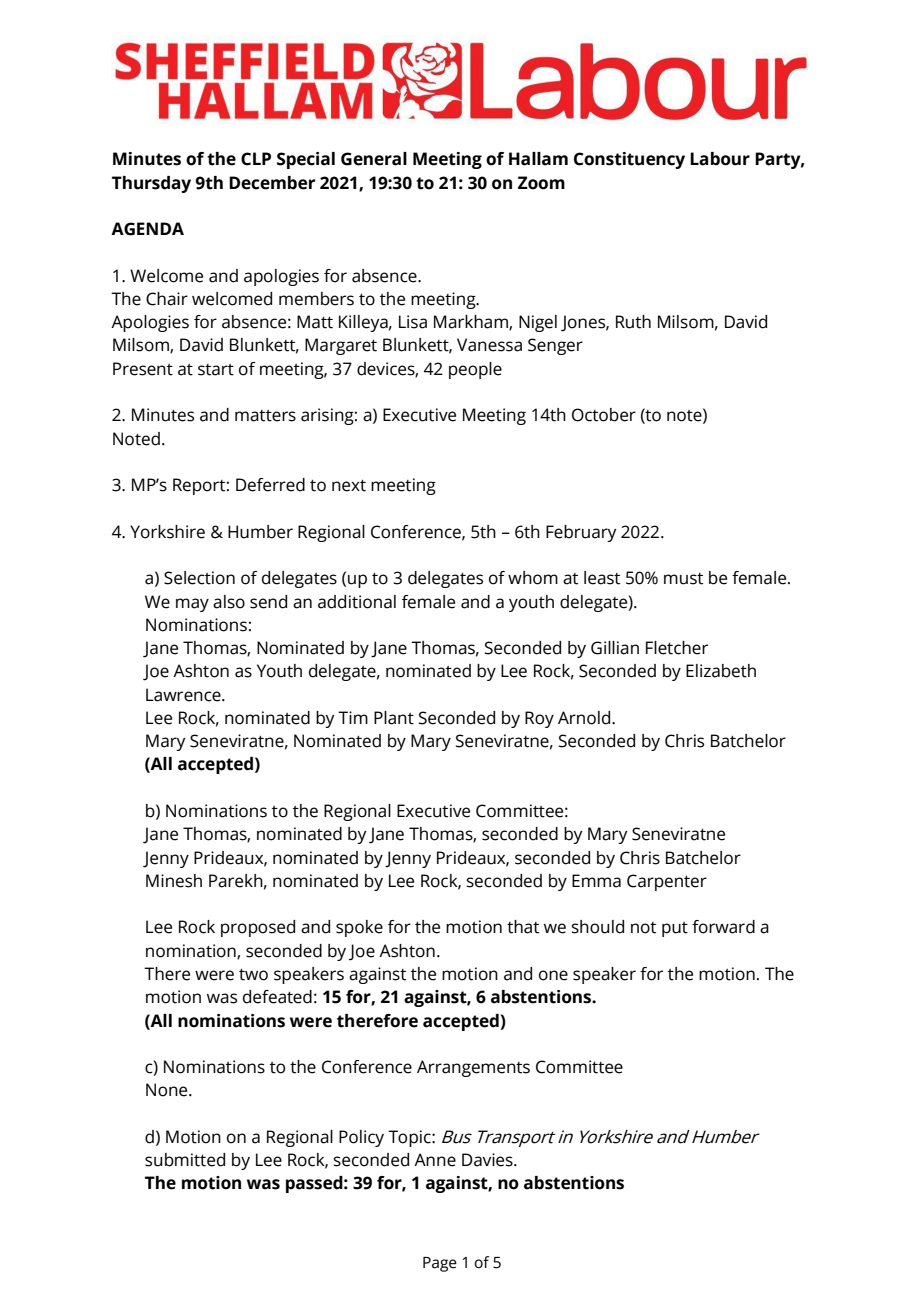  I want to click on Page, so click(440, 1264).
